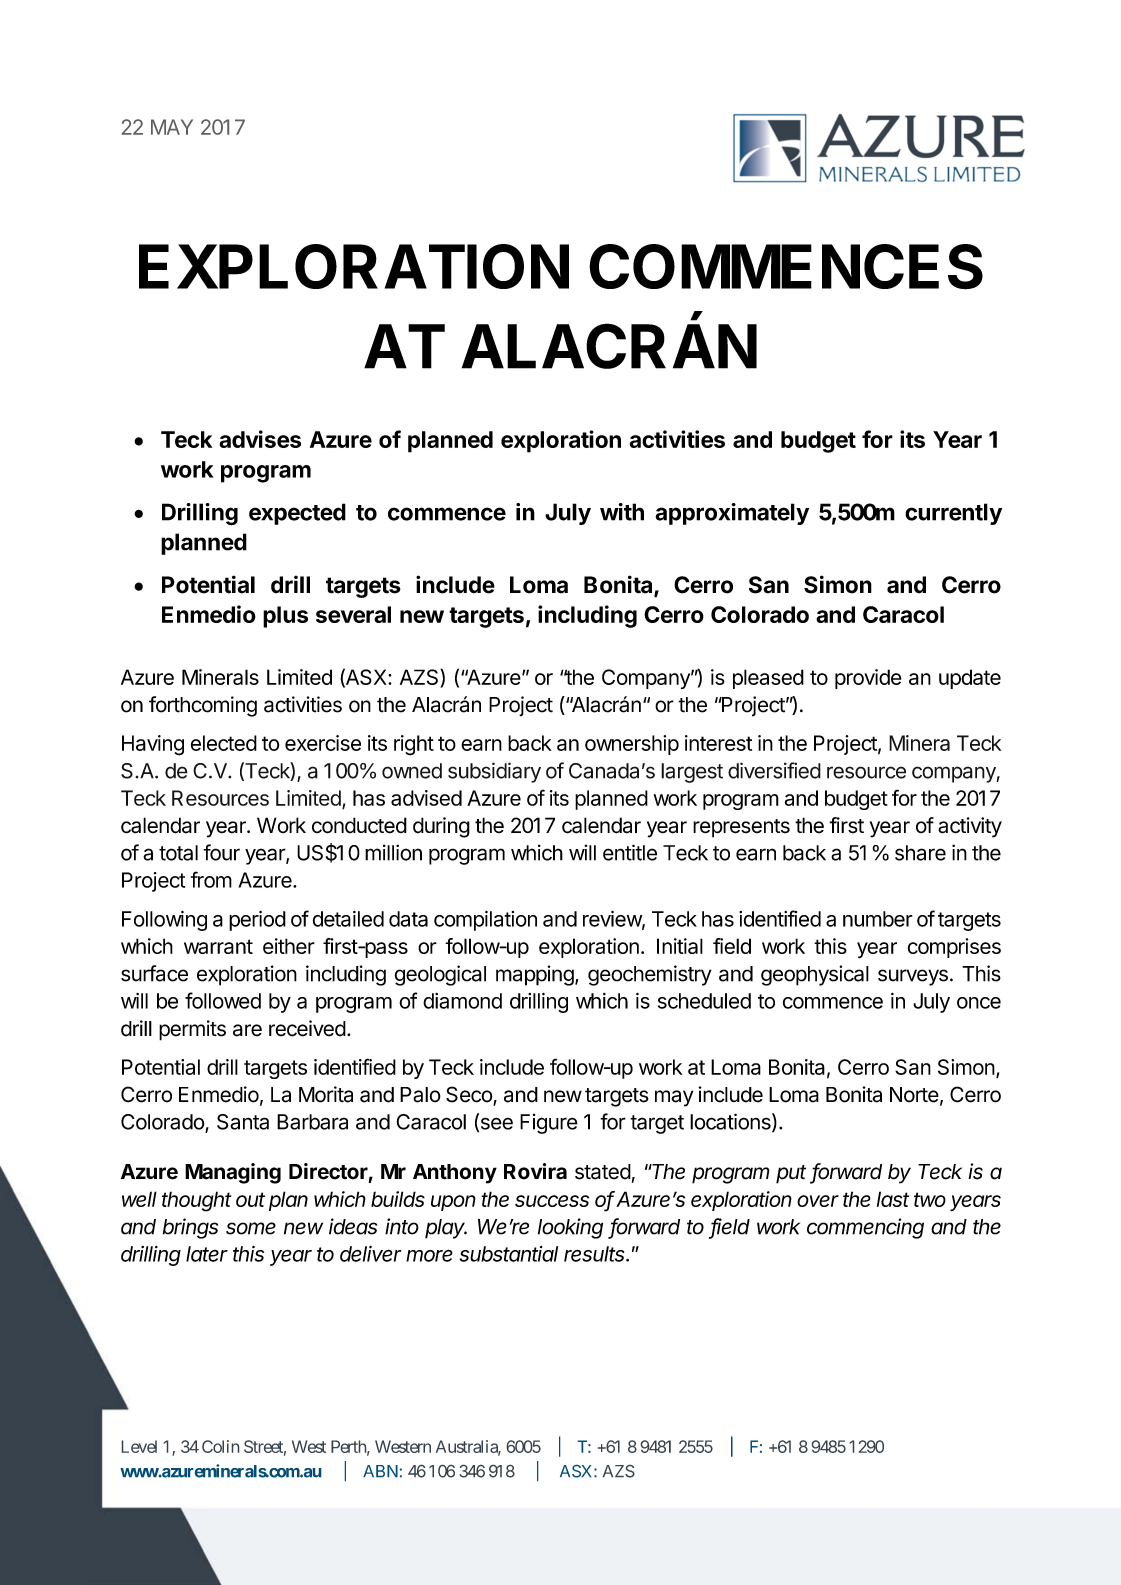 This image has height=1585, width=1121. I want to click on mapping, so click(535, 975).
